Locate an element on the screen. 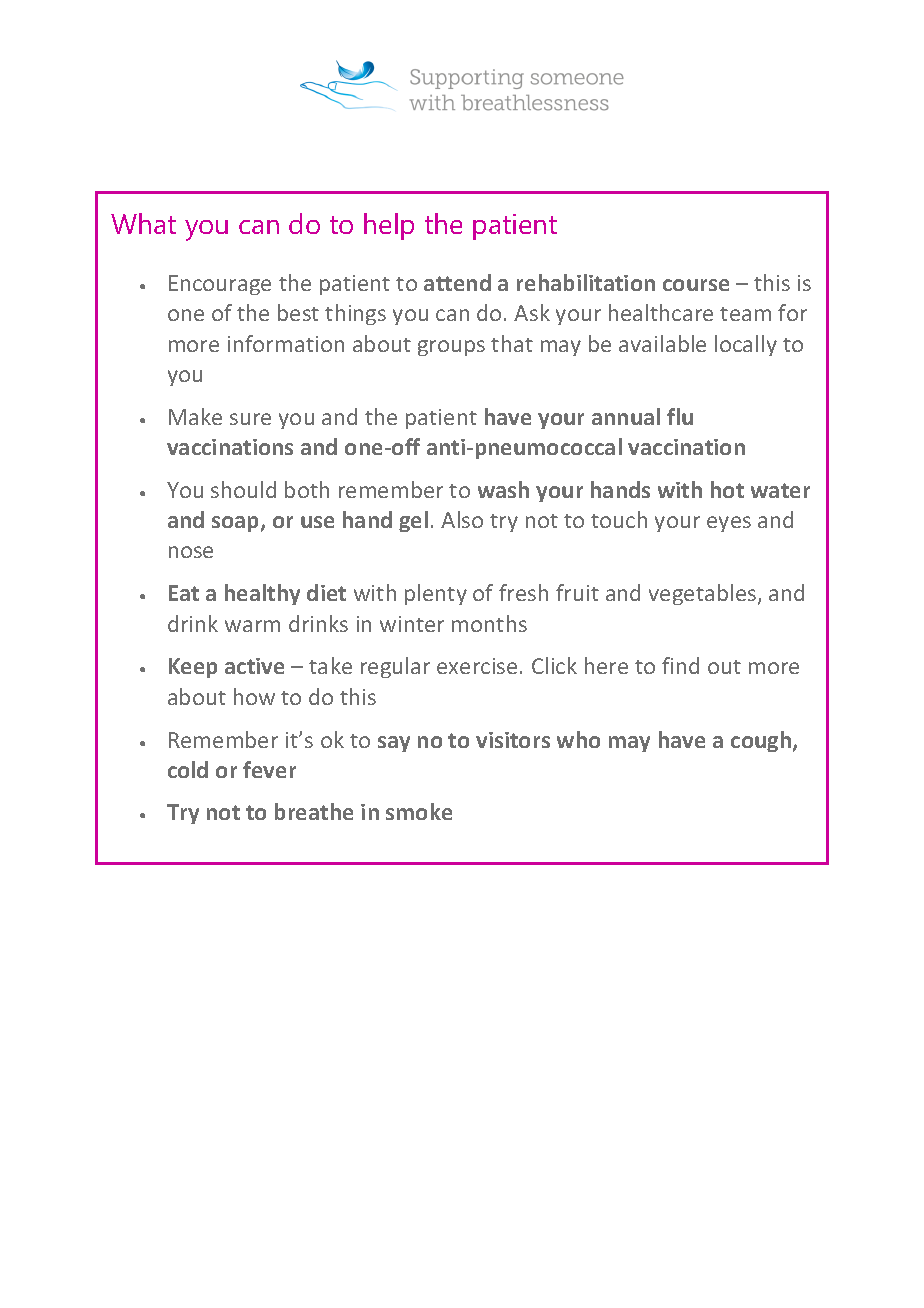  groups is located at coordinates (451, 348).
